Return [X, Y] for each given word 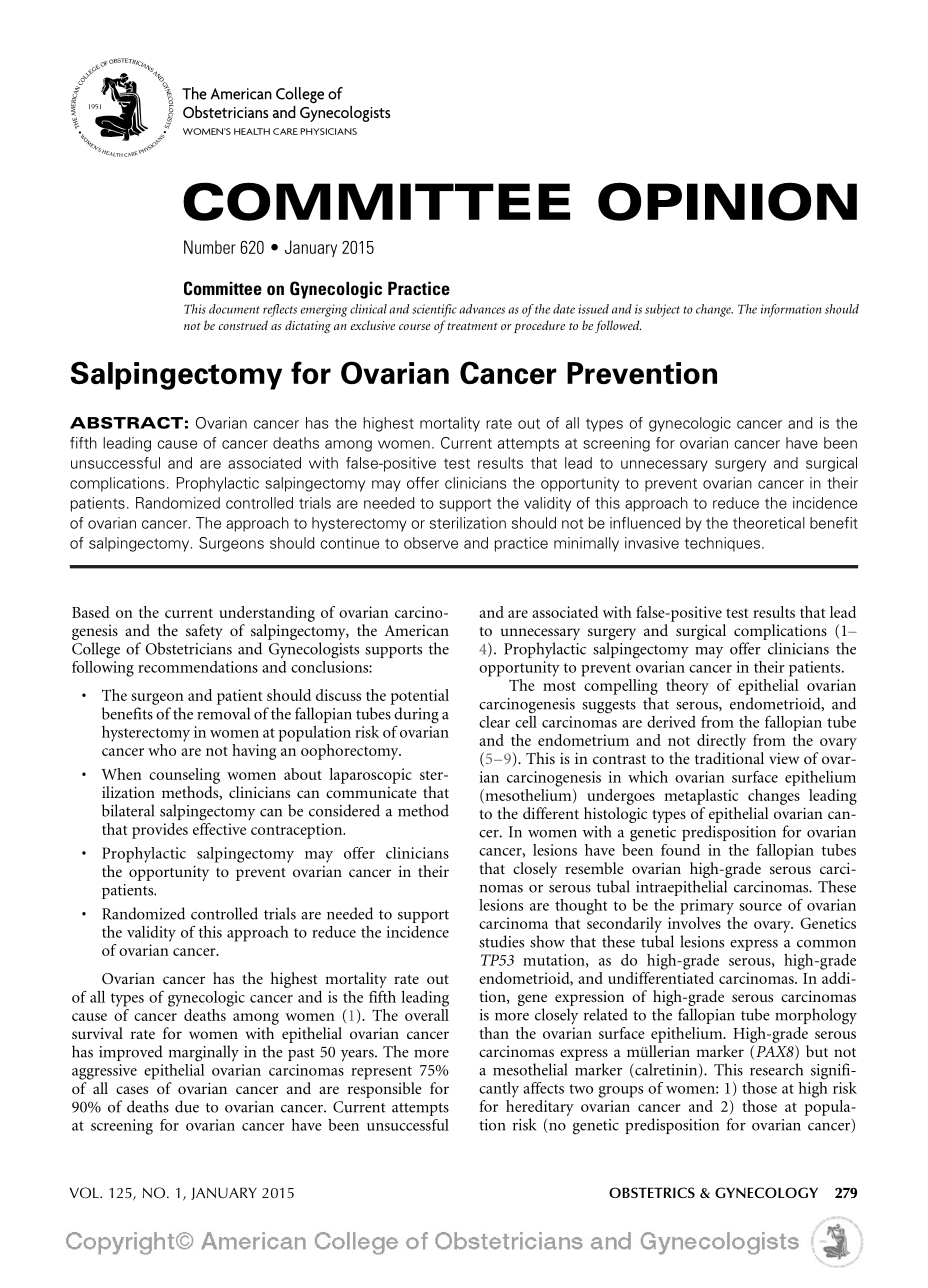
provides [160, 831]
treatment [471, 325]
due [187, 1106]
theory [687, 687]
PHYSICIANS [328, 131]
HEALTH [252, 131]
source [760, 907]
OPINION [727, 201]
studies [501, 941]
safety [204, 632]
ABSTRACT [126, 423]
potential [420, 697]
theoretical [769, 523]
